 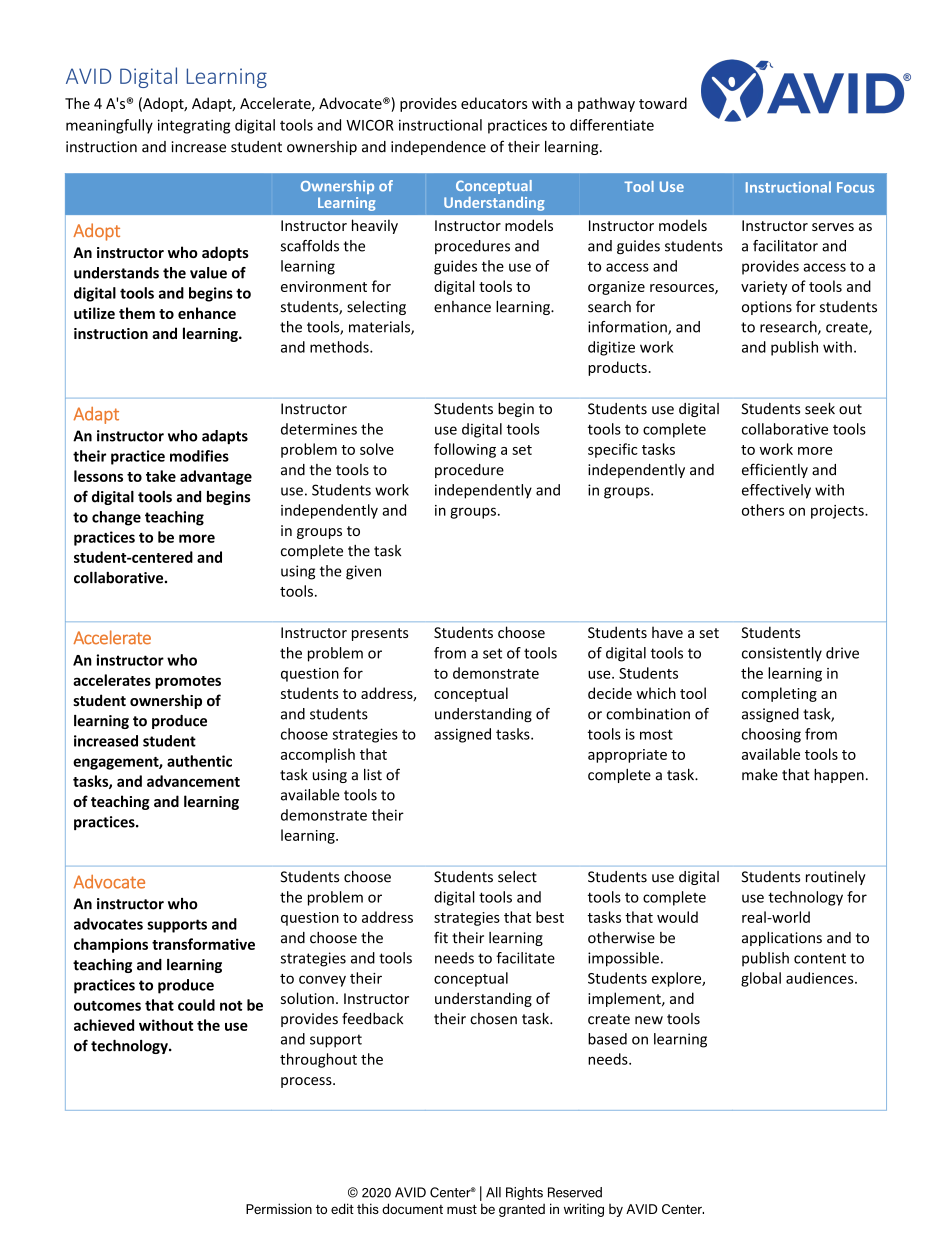 What do you see at coordinates (116, 518) in the screenshot?
I see `change` at bounding box center [116, 518].
